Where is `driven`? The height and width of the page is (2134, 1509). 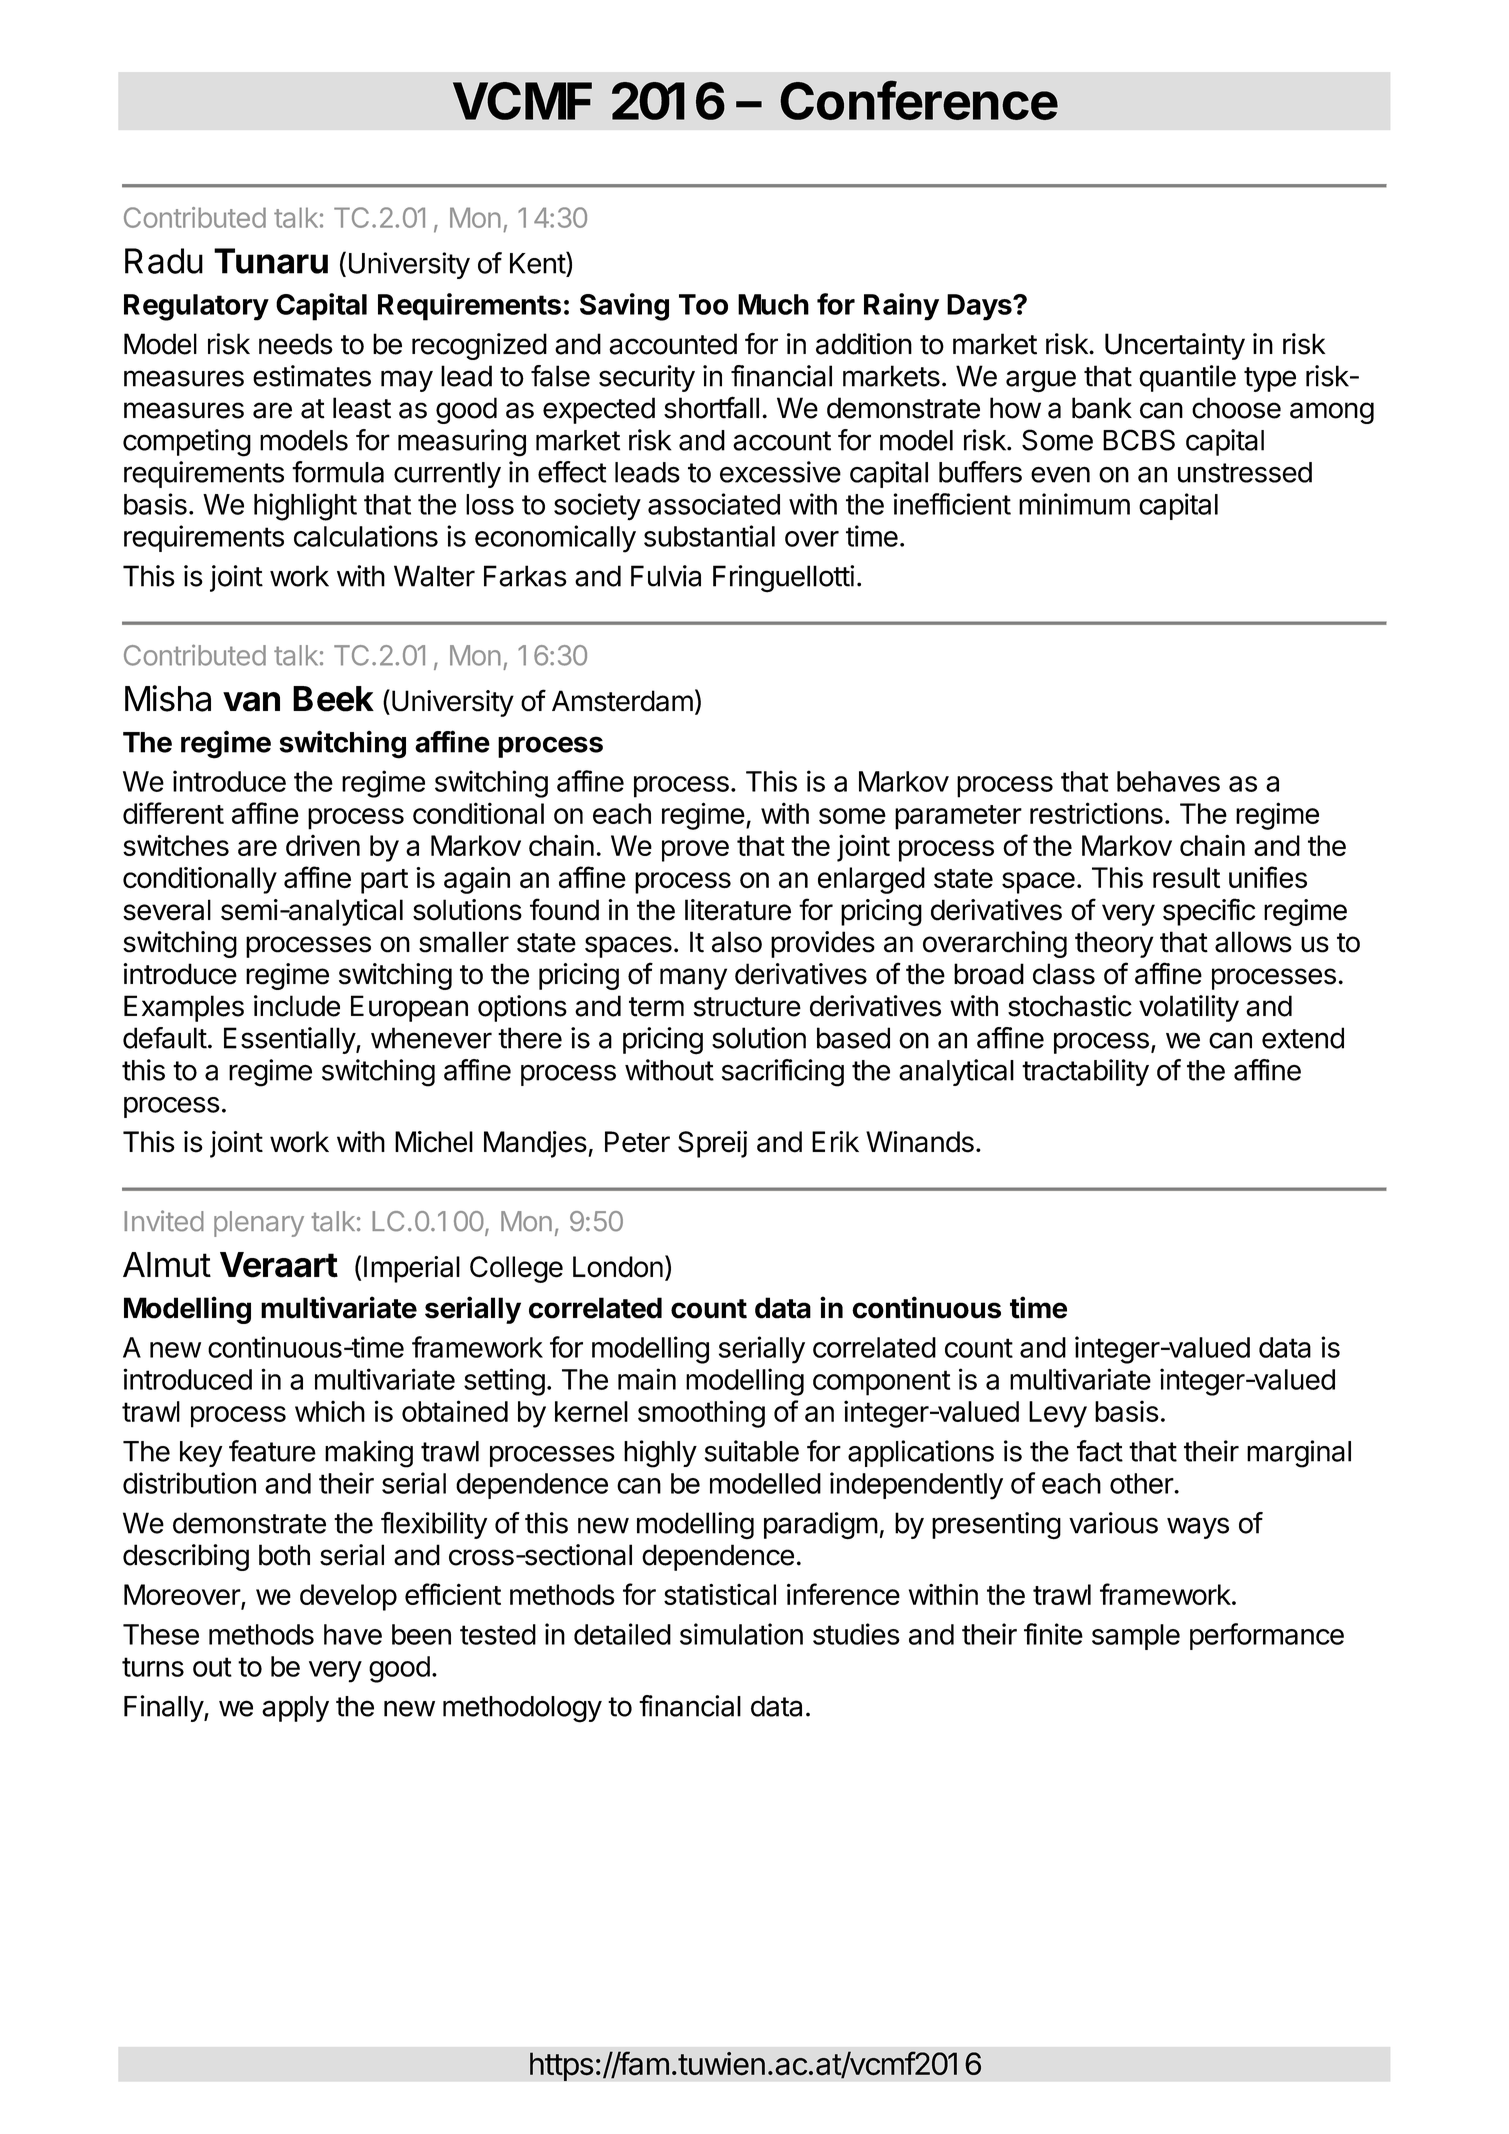
driven is located at coordinates (323, 845).
